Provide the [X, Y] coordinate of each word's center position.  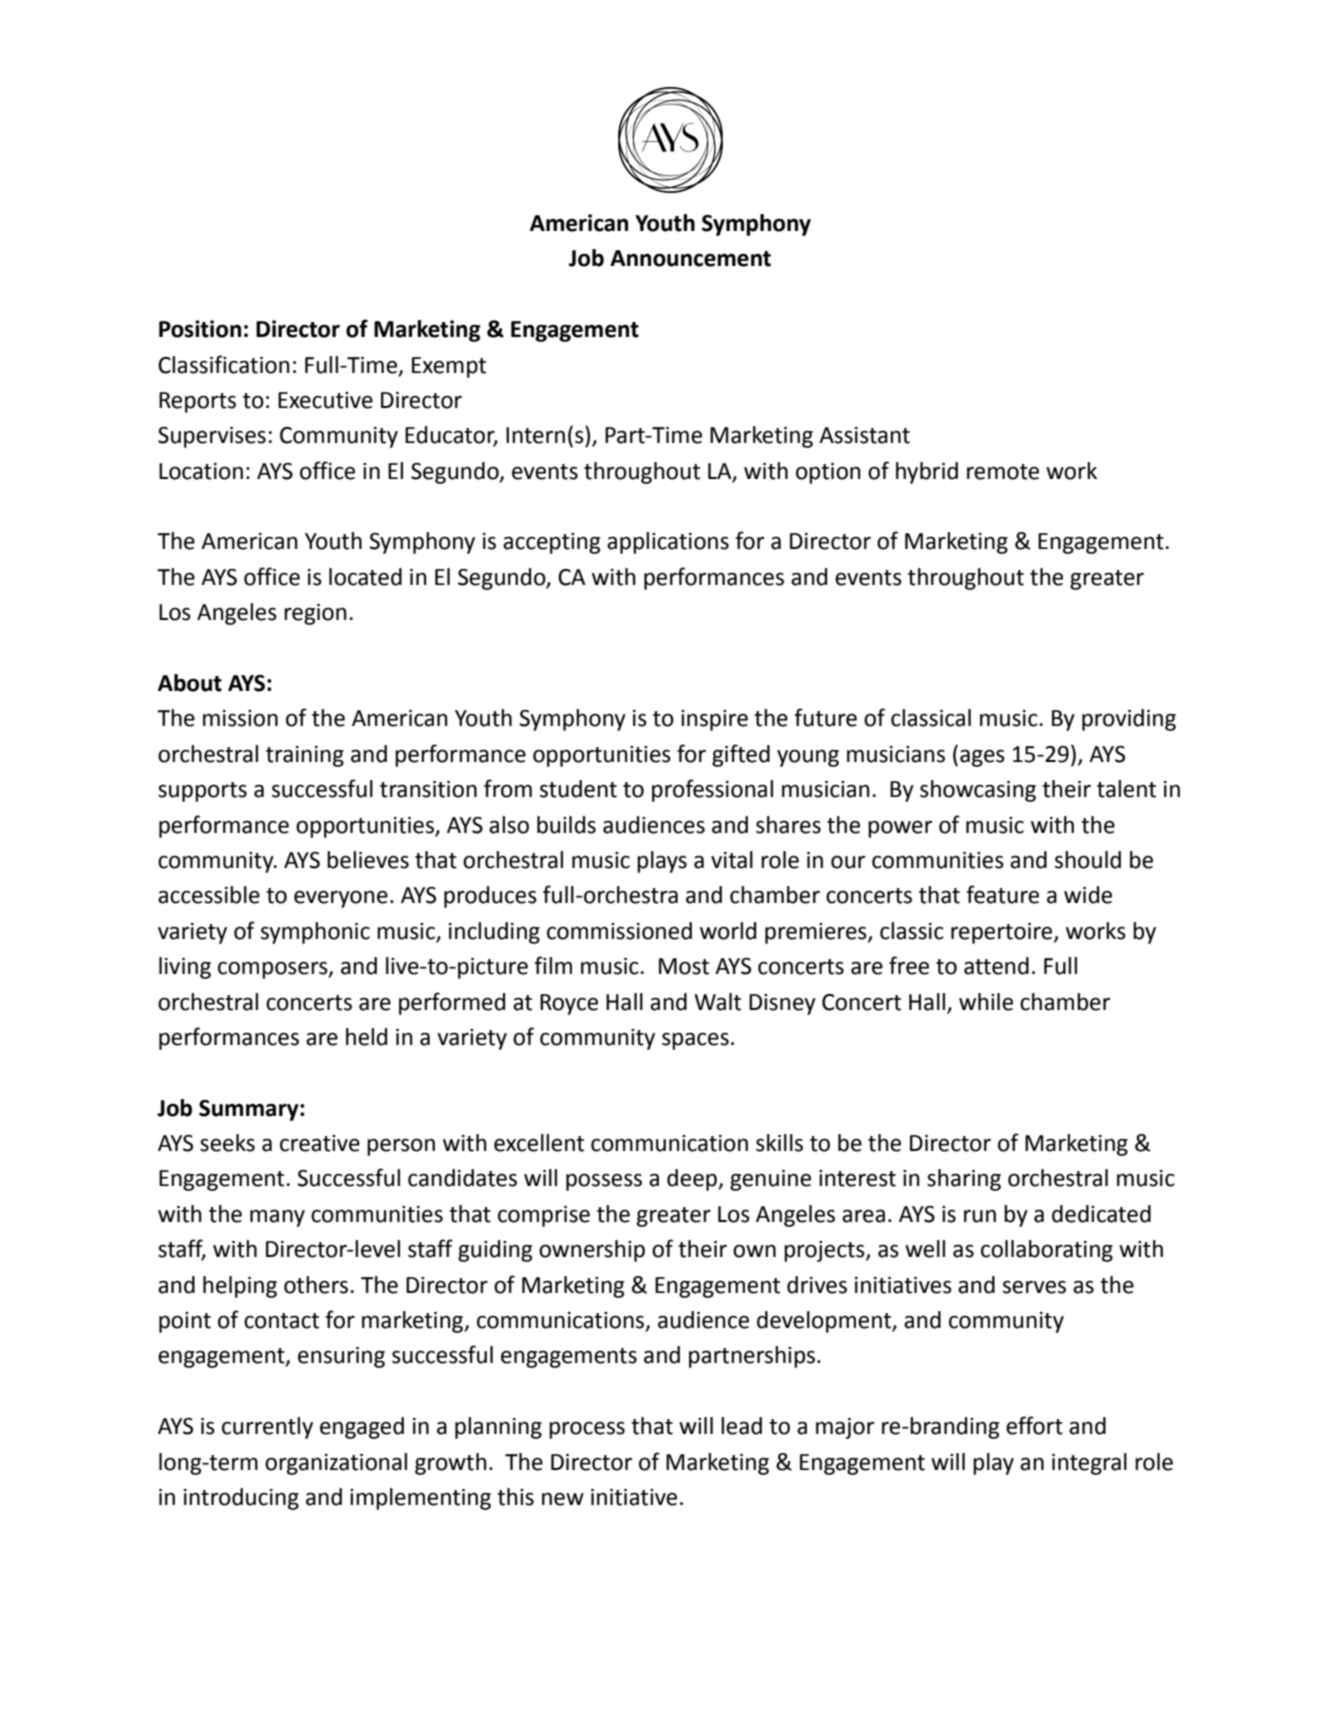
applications [668, 543]
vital [732, 860]
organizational [336, 1464]
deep [693, 1180]
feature [1002, 894]
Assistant [864, 435]
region [315, 614]
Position [200, 329]
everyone [341, 899]
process [587, 1430]
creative [320, 1143]
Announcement [690, 258]
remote [1003, 472]
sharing [964, 1180]
